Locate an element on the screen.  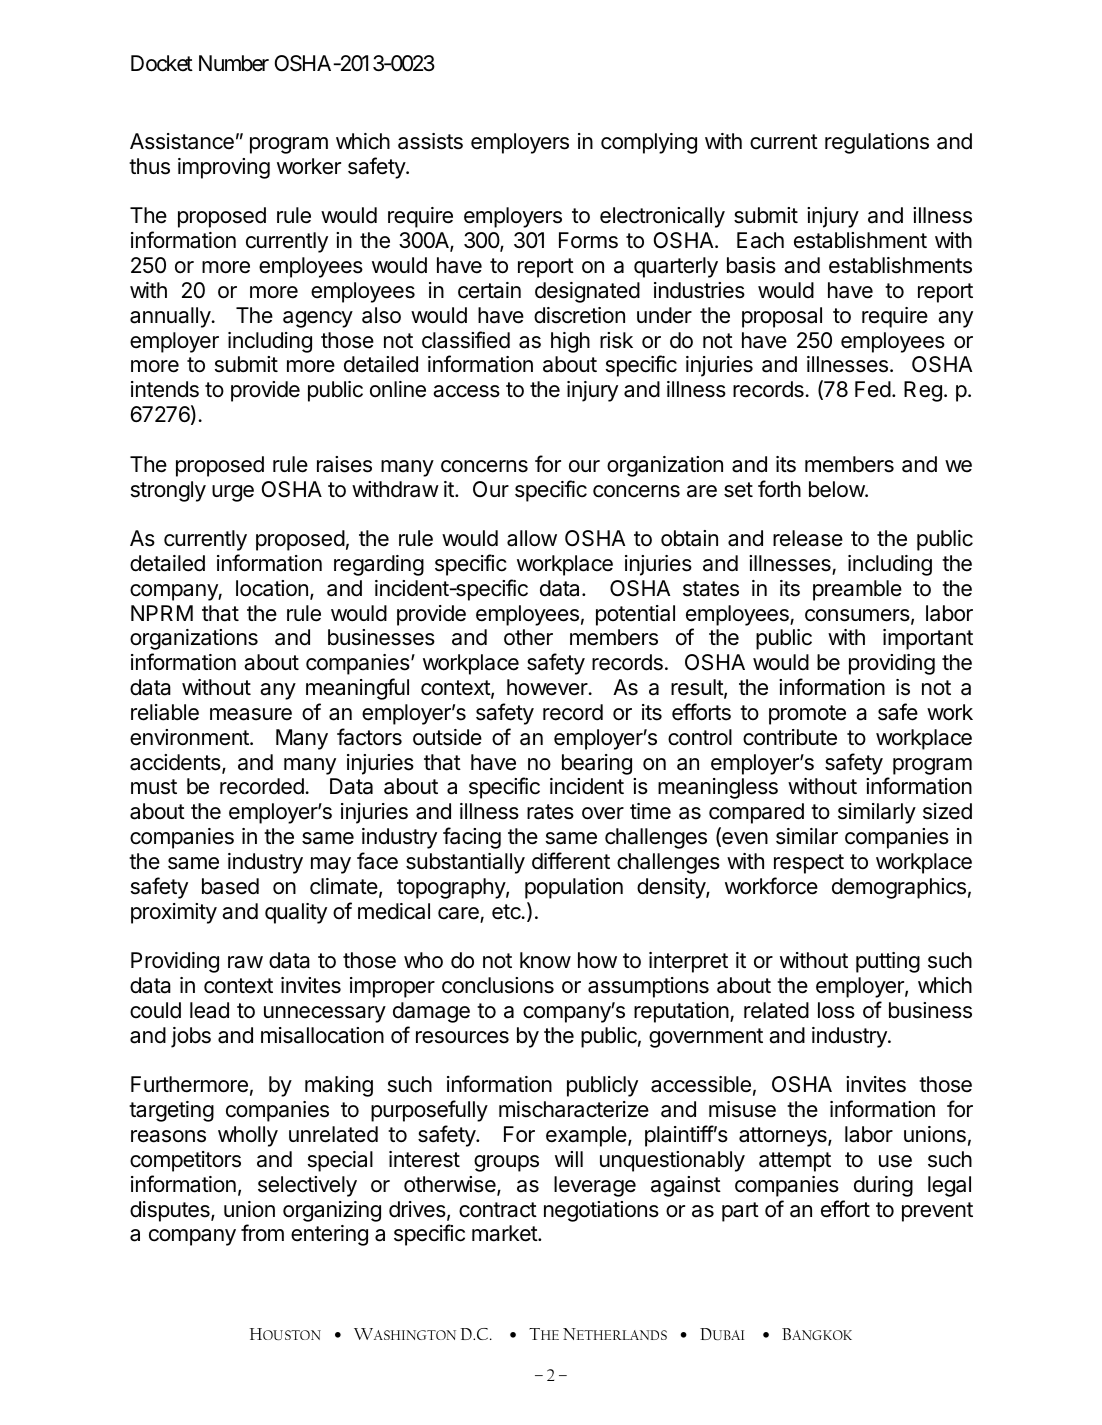
know is located at coordinates (545, 960).
